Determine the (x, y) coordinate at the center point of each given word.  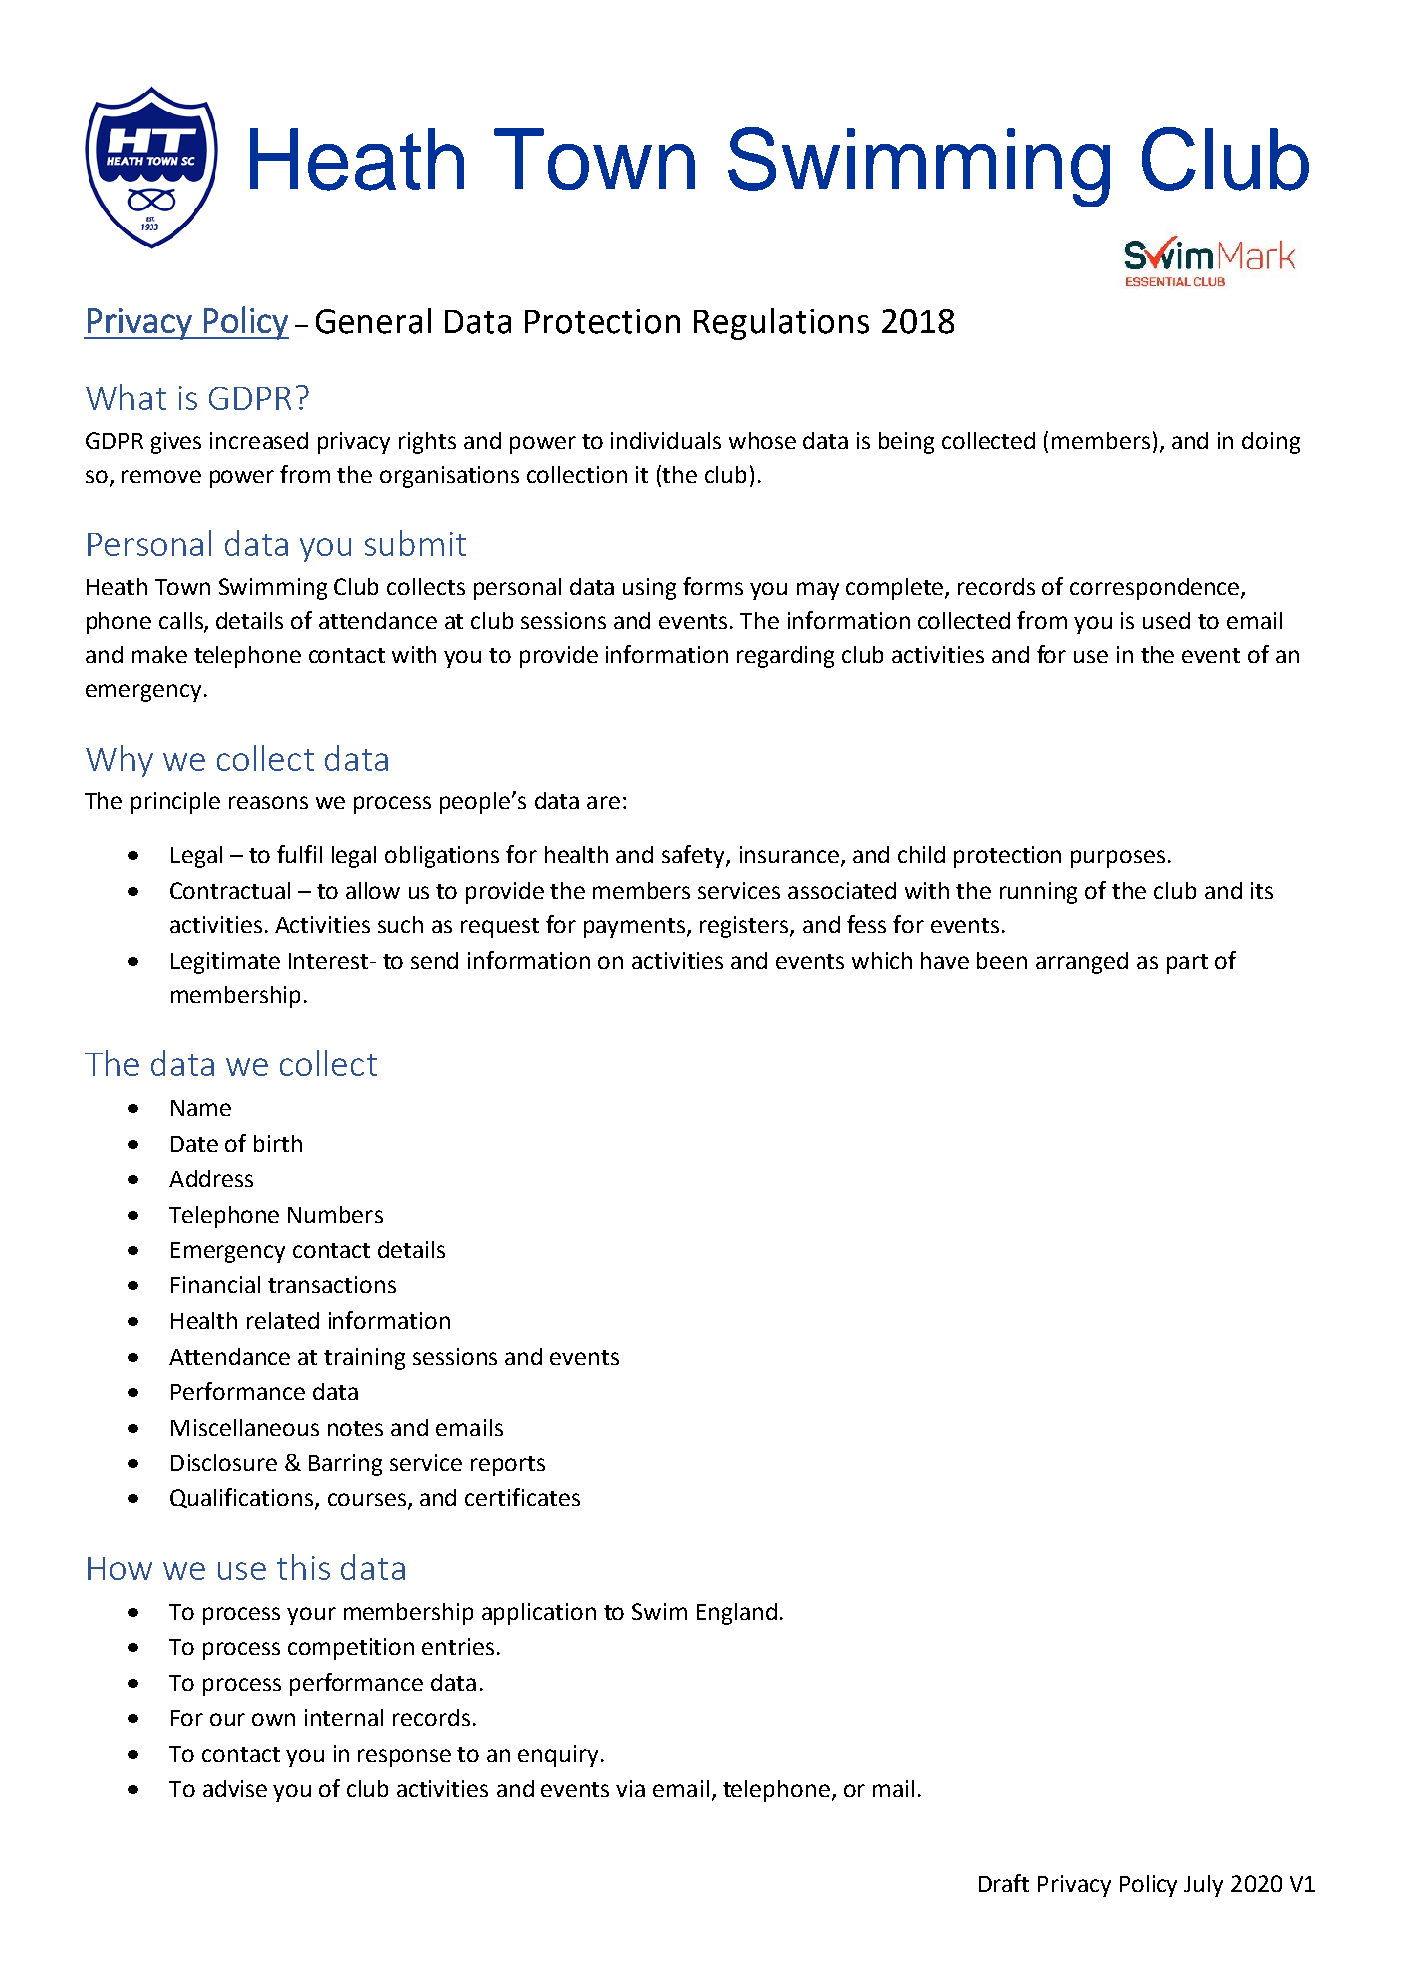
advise (235, 1788)
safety (694, 856)
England (737, 1614)
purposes (1118, 859)
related (283, 1320)
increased (259, 440)
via (630, 1788)
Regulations (781, 324)
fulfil (299, 854)
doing (1271, 443)
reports (508, 1466)
